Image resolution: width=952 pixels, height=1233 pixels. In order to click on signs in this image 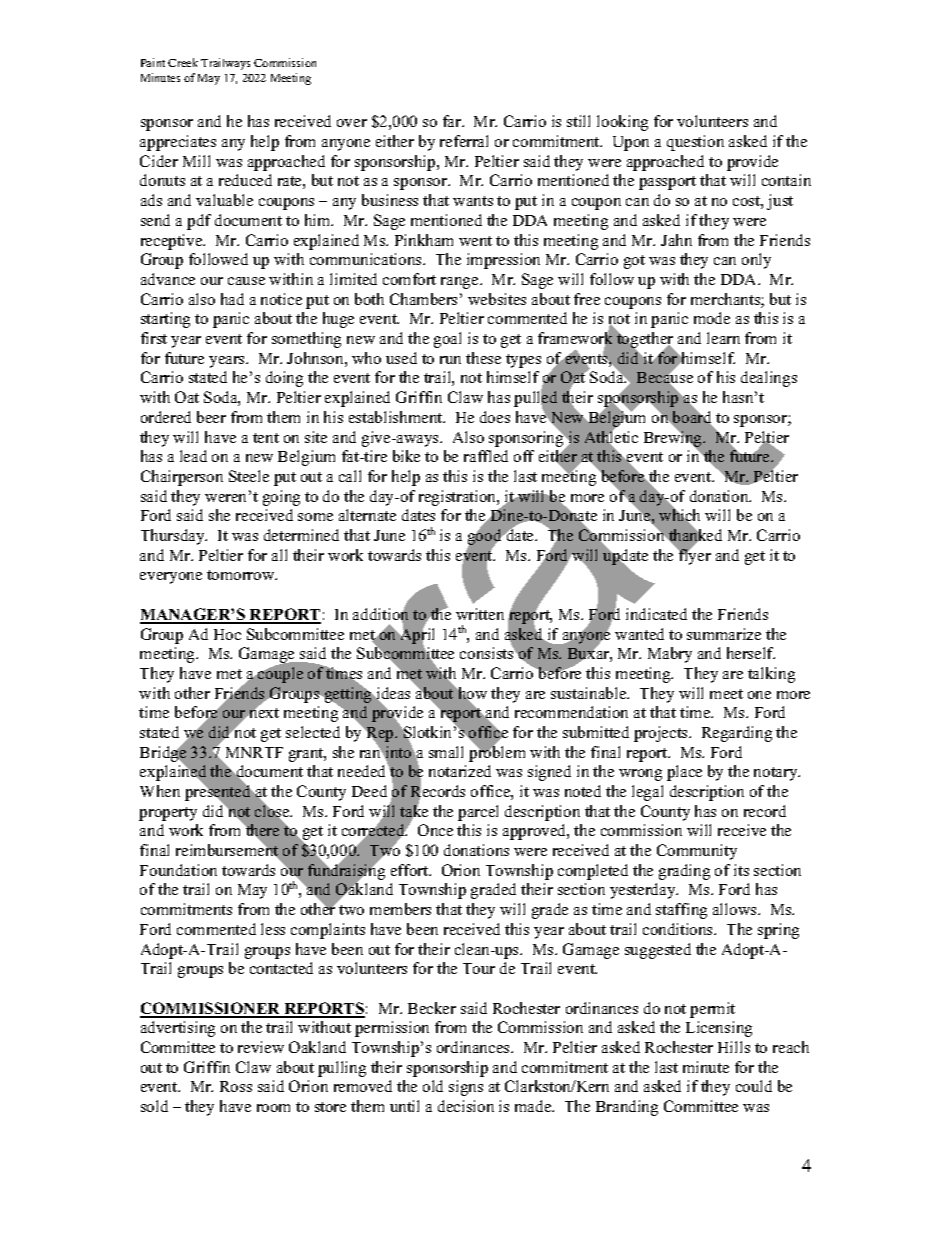, I will do `click(466, 1088)`.
